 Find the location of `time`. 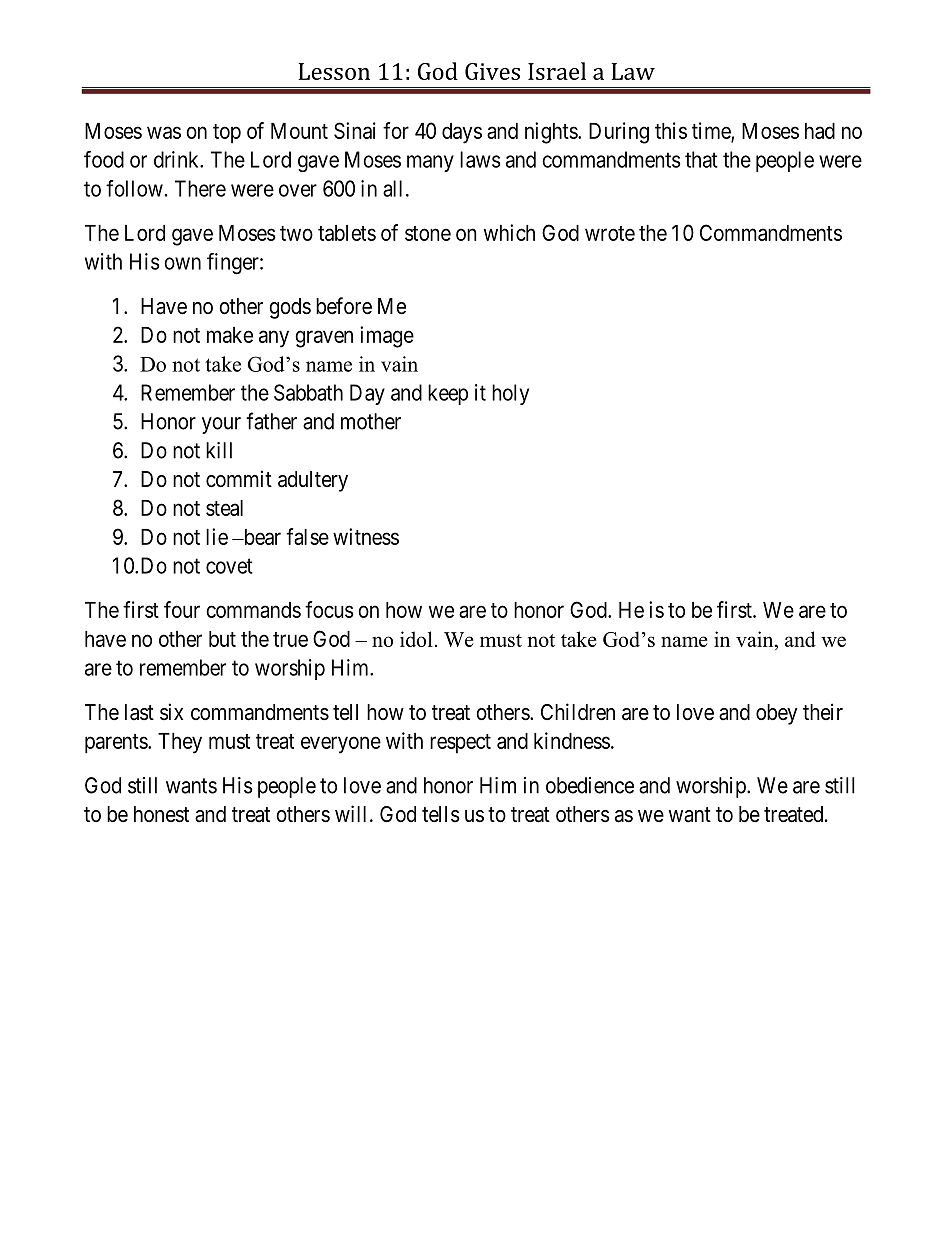

time is located at coordinates (712, 131).
